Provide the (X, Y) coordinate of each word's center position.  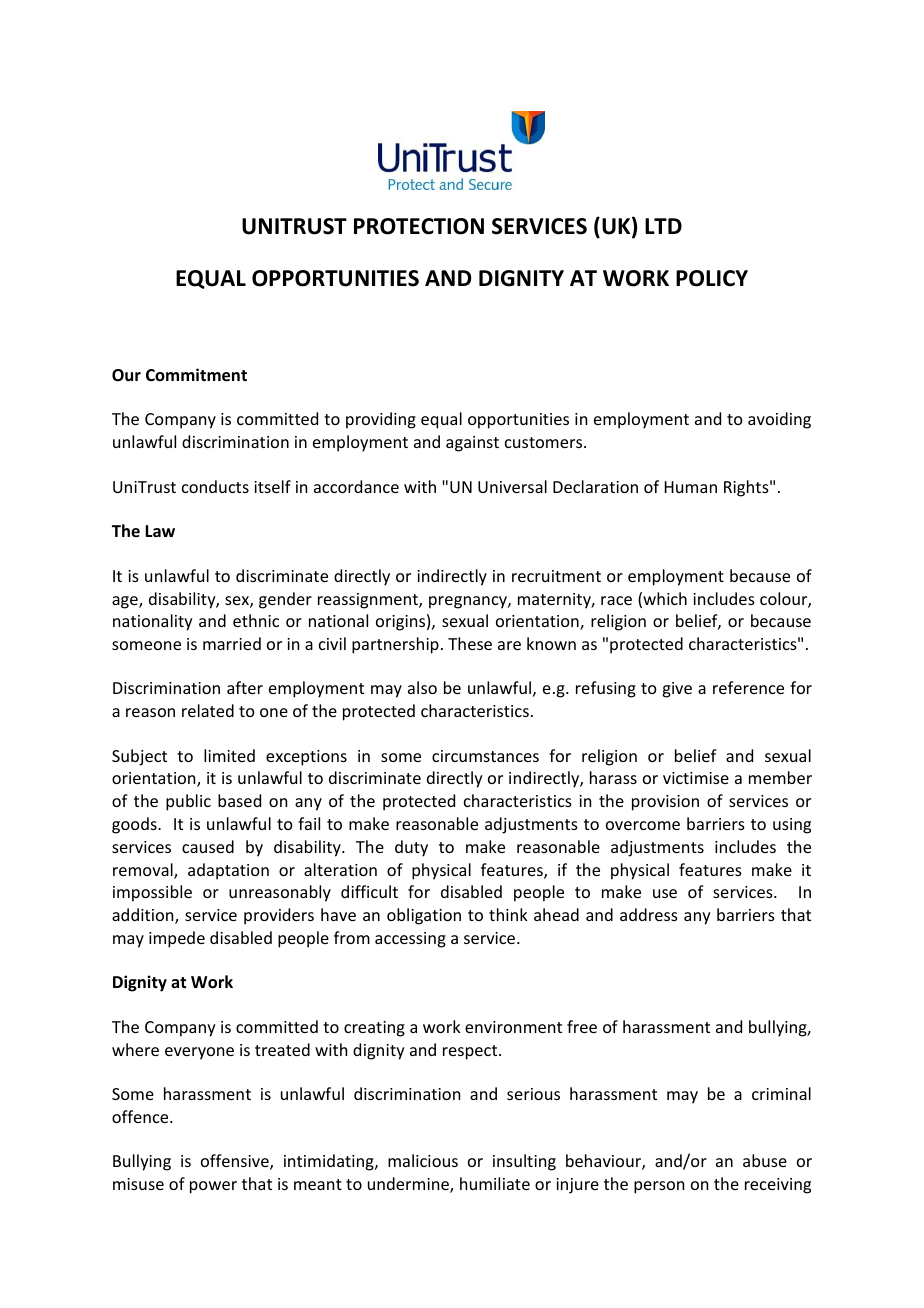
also (422, 687)
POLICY (712, 278)
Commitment (196, 375)
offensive (236, 1162)
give (677, 690)
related (208, 710)
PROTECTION (419, 226)
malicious (423, 1160)
